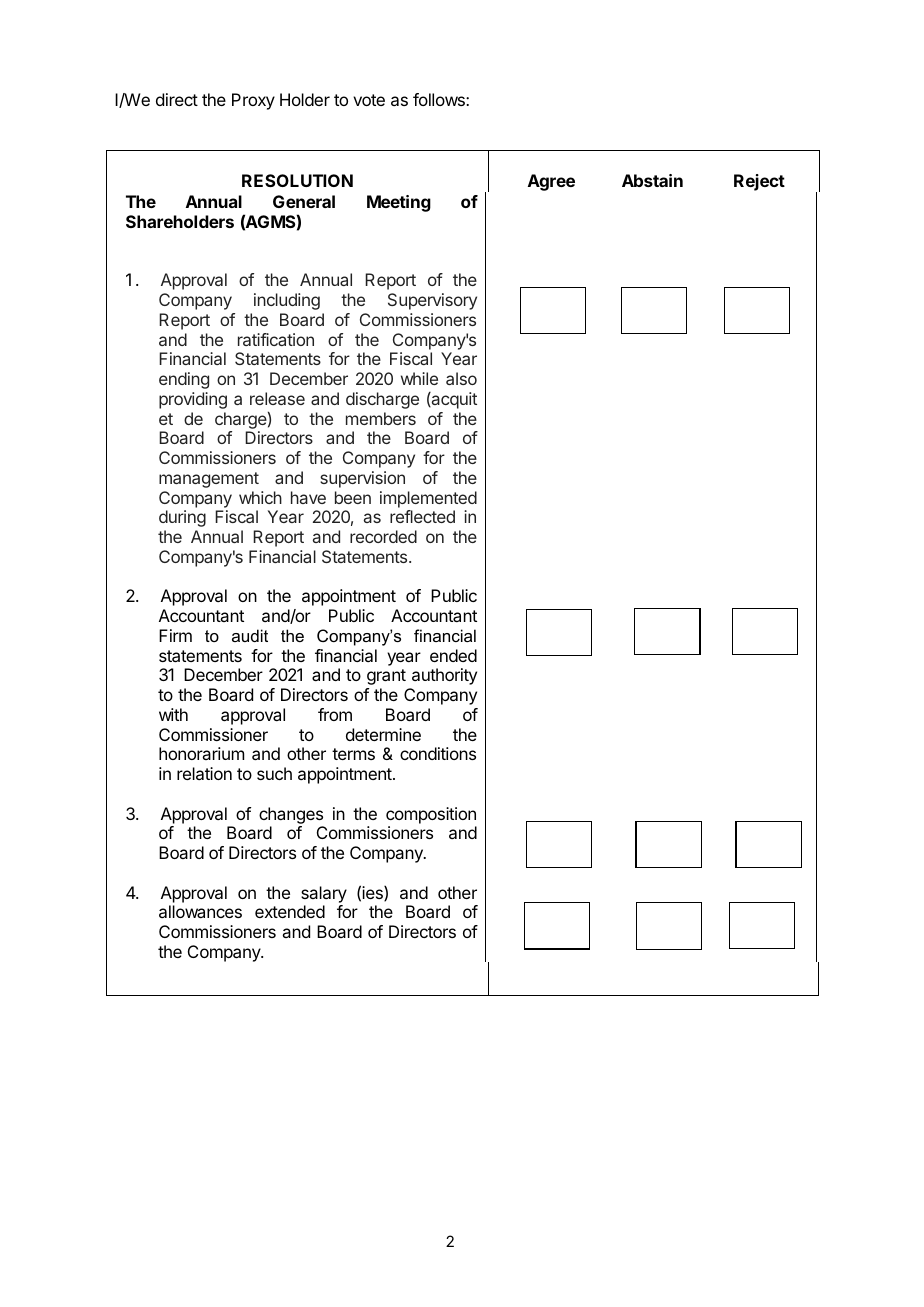 This screenshot has height=1307, width=924. What do you see at coordinates (440, 99) in the screenshot?
I see `follows` at bounding box center [440, 99].
